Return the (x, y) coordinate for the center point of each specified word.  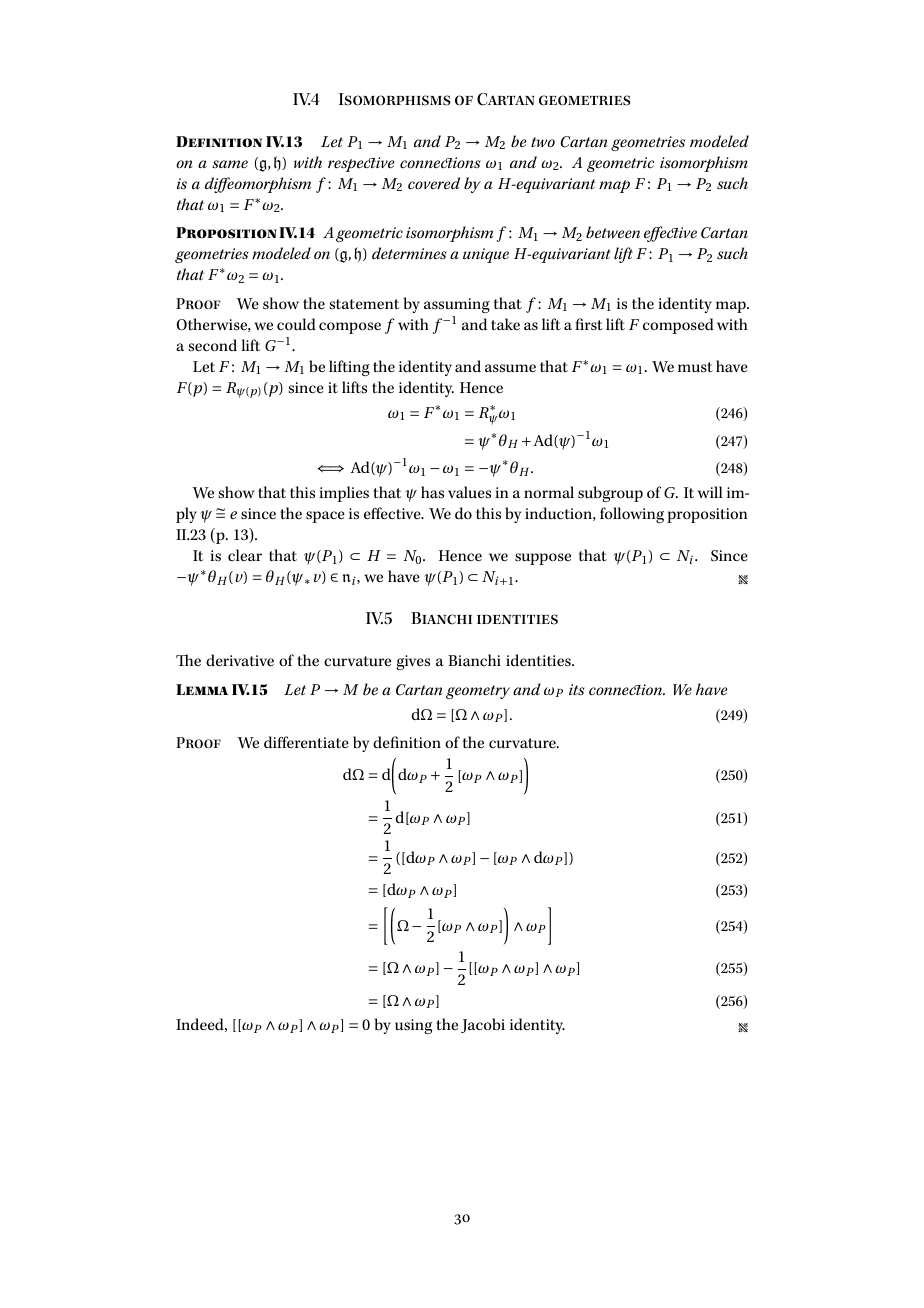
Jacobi (483, 1025)
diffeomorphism (258, 185)
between (613, 232)
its (577, 690)
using (413, 1026)
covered (434, 183)
